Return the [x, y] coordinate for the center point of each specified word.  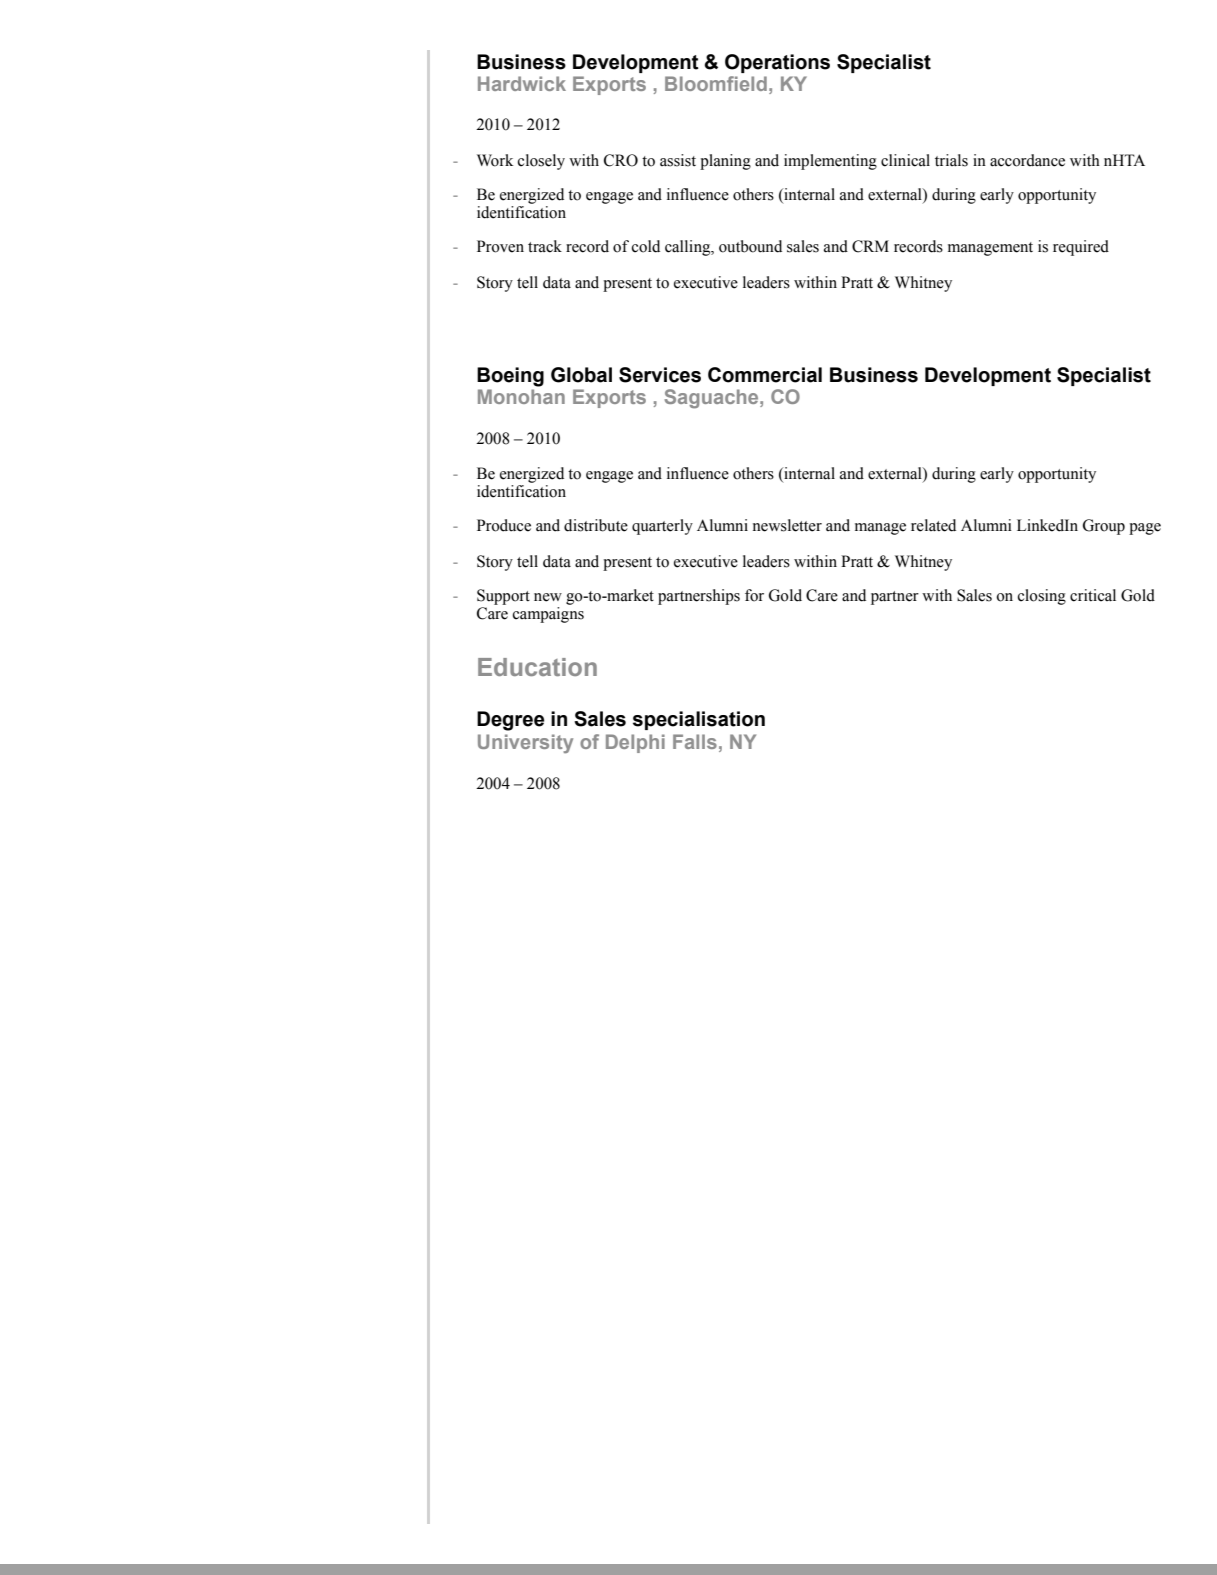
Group [1104, 527]
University [525, 743]
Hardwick [522, 83]
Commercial [765, 375]
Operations [777, 63]
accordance [1027, 160]
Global [581, 375]
